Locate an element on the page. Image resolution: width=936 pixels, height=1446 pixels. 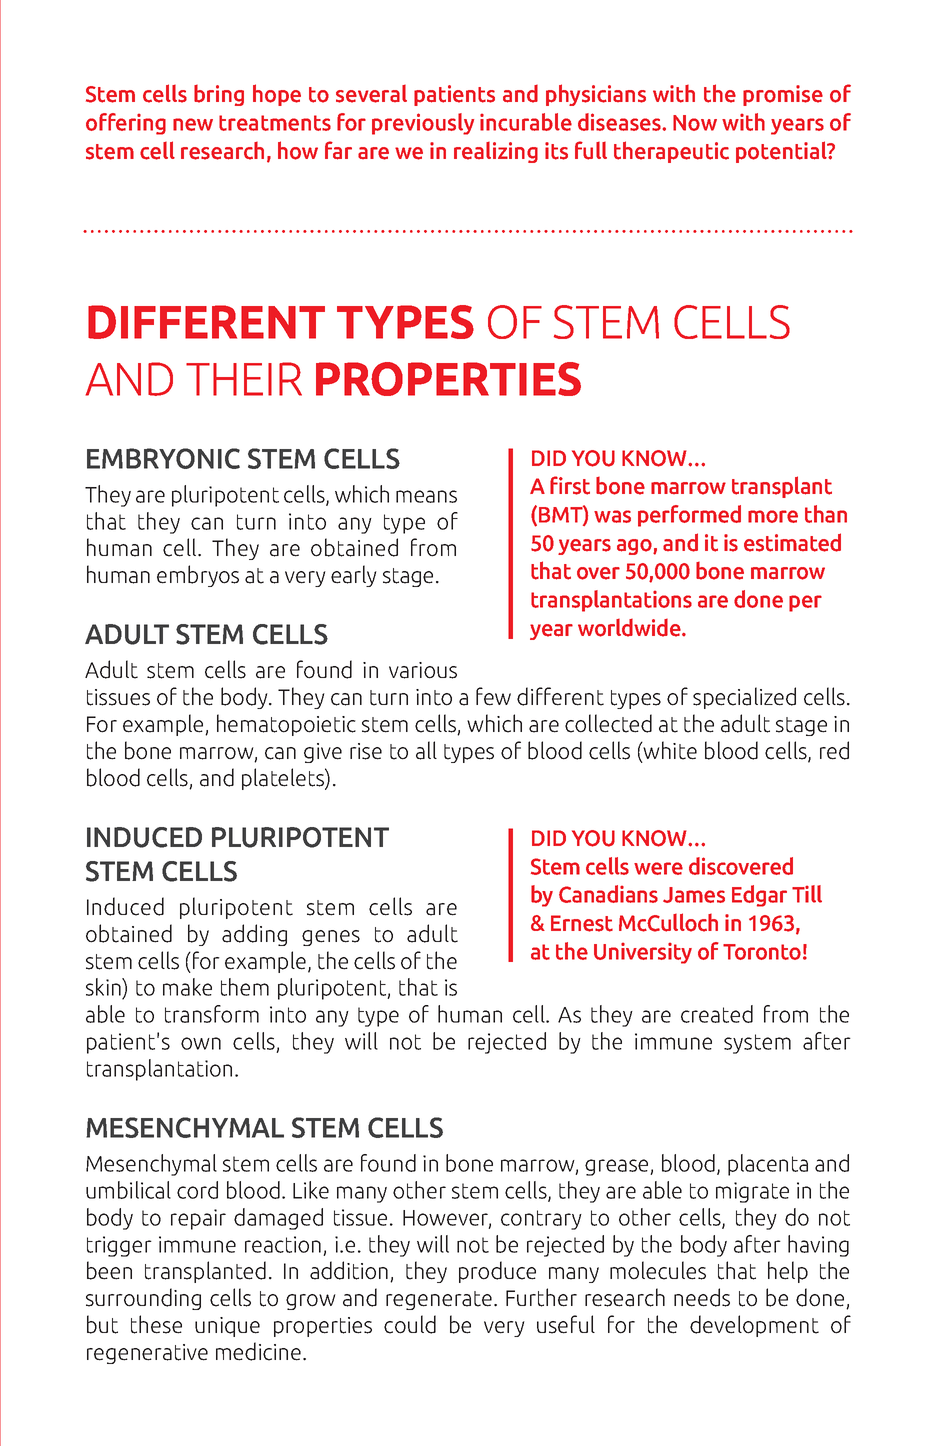
Ernest is located at coordinates (582, 923).
